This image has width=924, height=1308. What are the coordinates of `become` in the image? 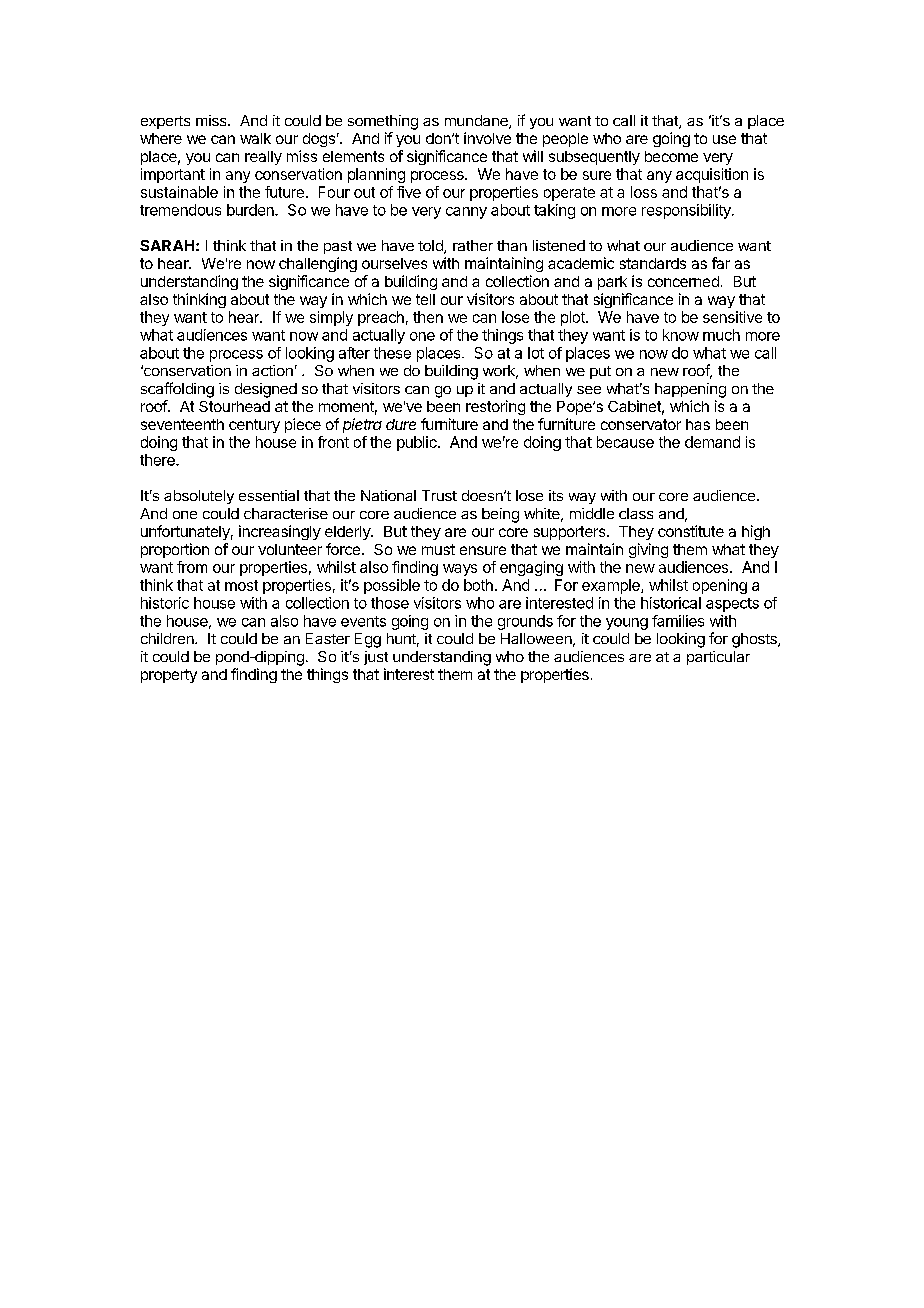 It's located at (671, 156).
